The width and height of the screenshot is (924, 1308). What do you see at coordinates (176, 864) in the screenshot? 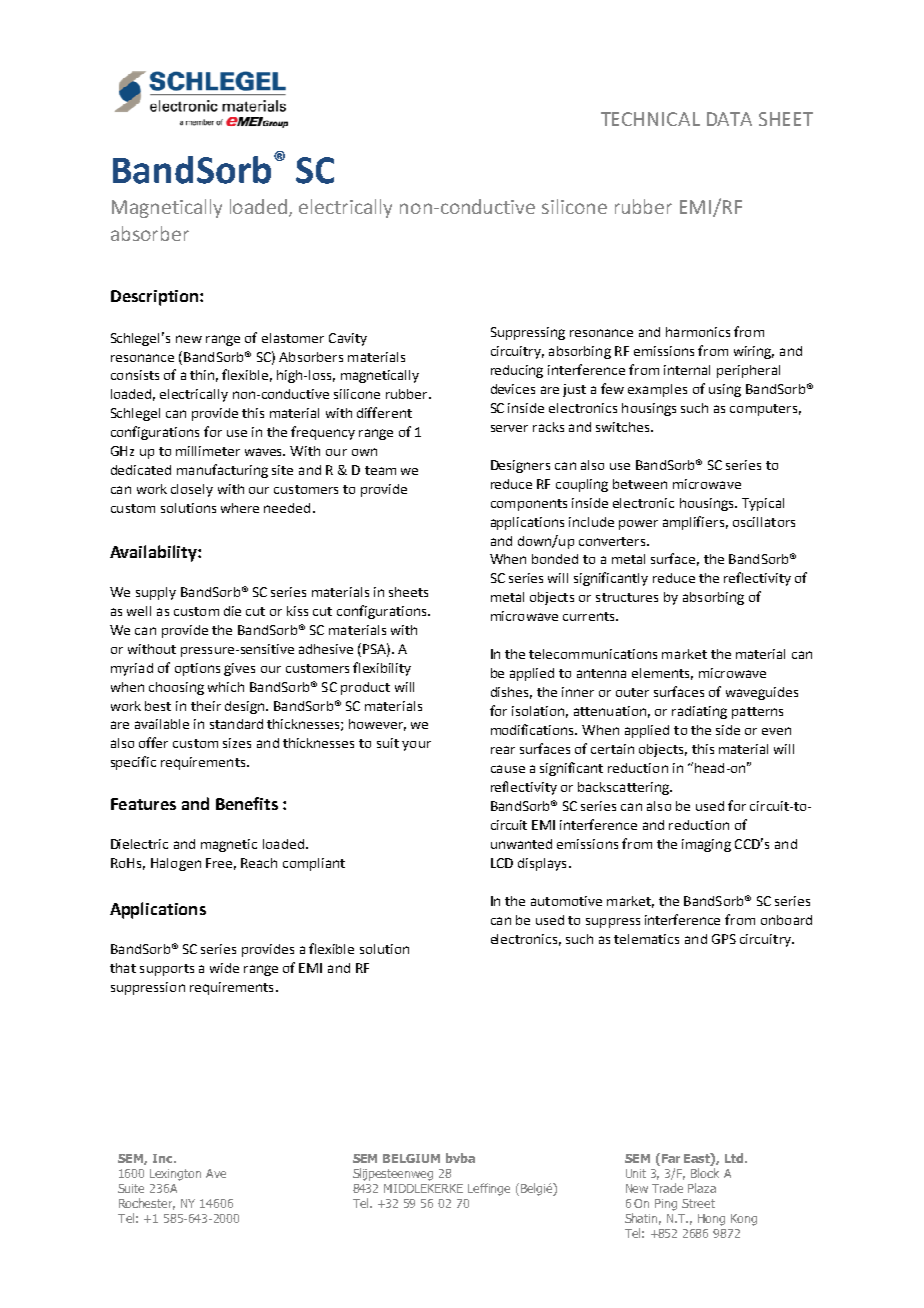
I see `Halogen` at bounding box center [176, 864].
